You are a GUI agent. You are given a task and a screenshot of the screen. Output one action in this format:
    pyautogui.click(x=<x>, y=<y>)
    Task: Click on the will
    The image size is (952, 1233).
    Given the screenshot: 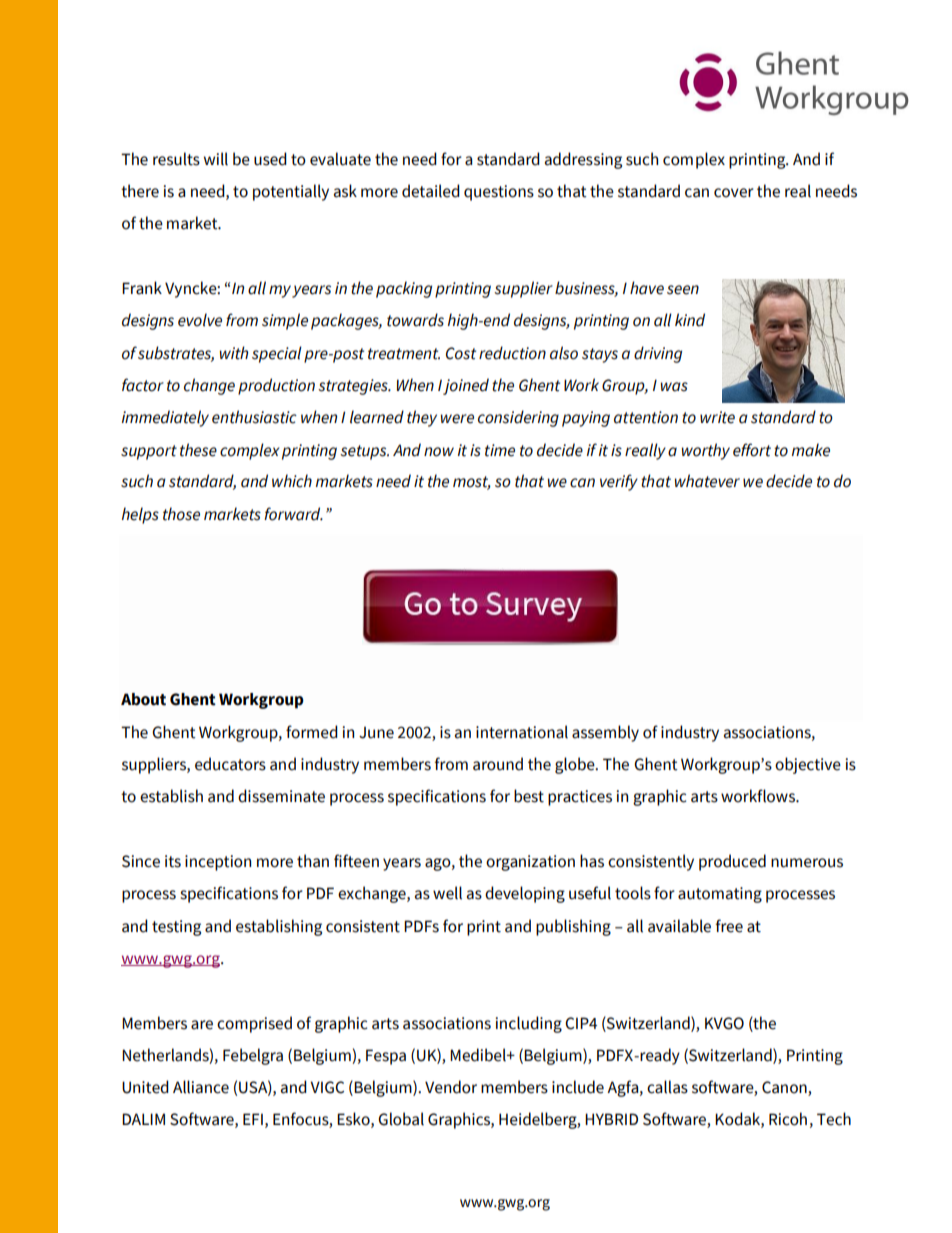 What is the action you would take?
    pyautogui.click(x=216, y=159)
